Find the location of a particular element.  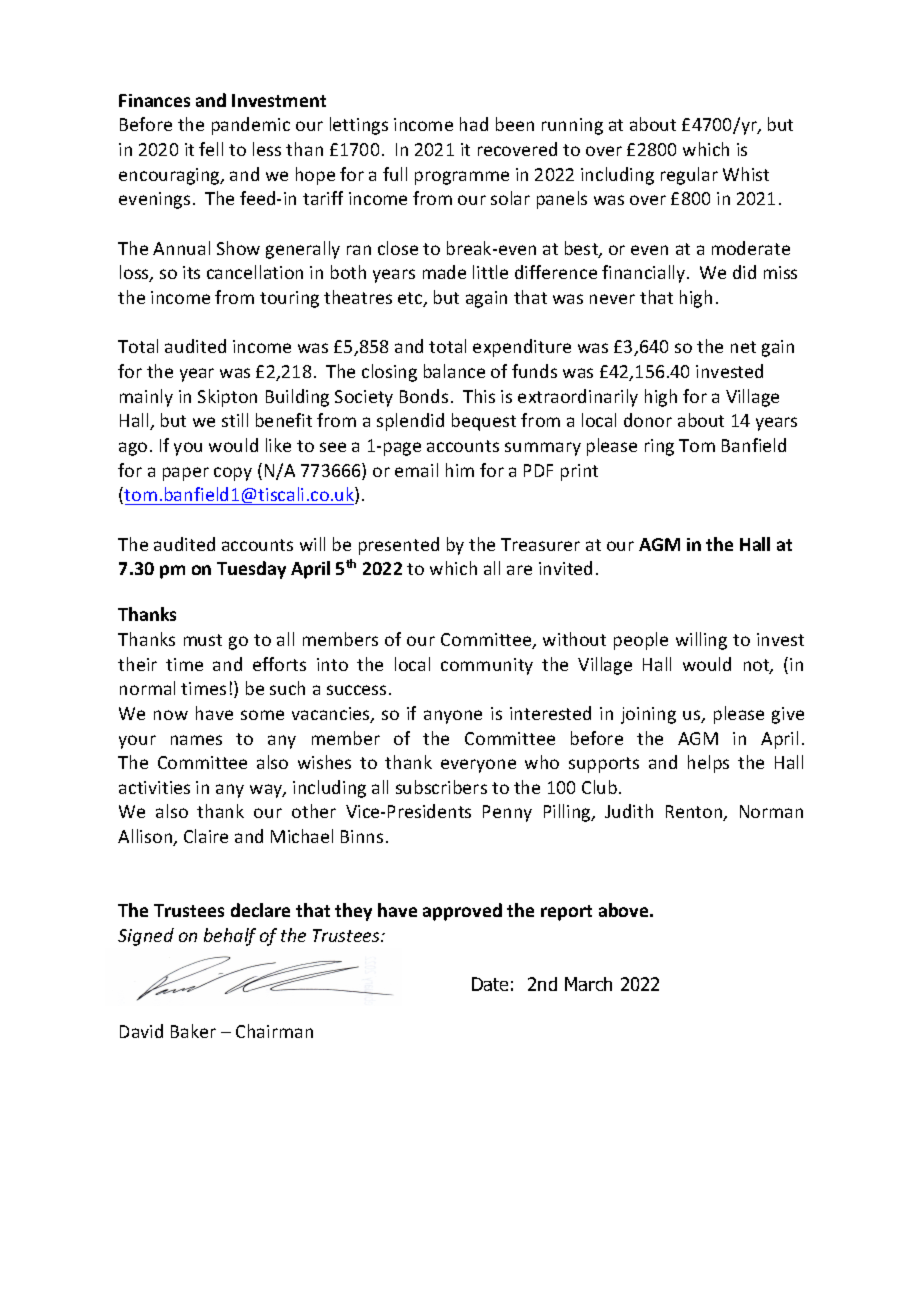

approved is located at coordinates (462, 912).
